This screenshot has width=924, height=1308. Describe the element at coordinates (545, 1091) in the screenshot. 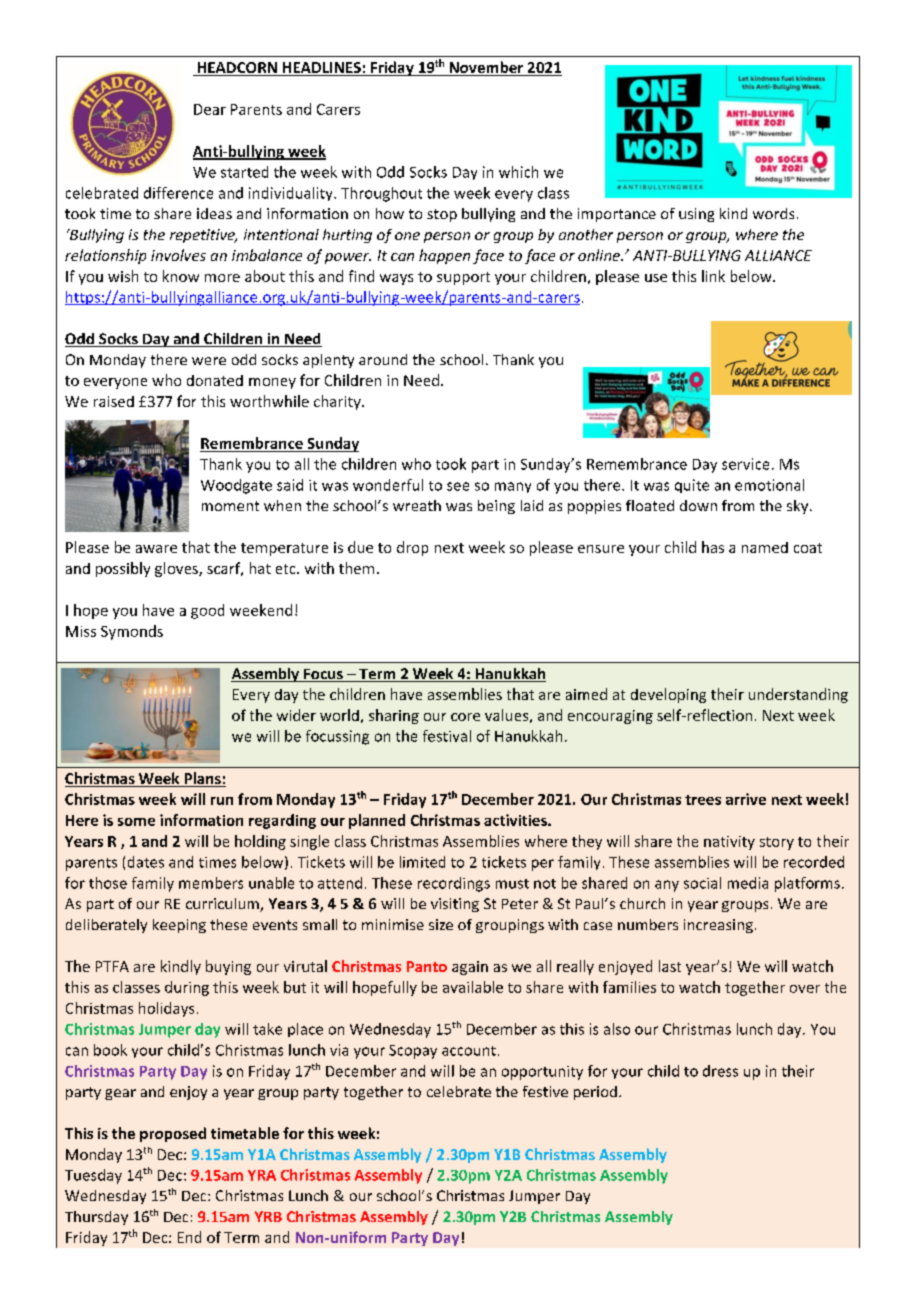

I see `festive` at that location.
